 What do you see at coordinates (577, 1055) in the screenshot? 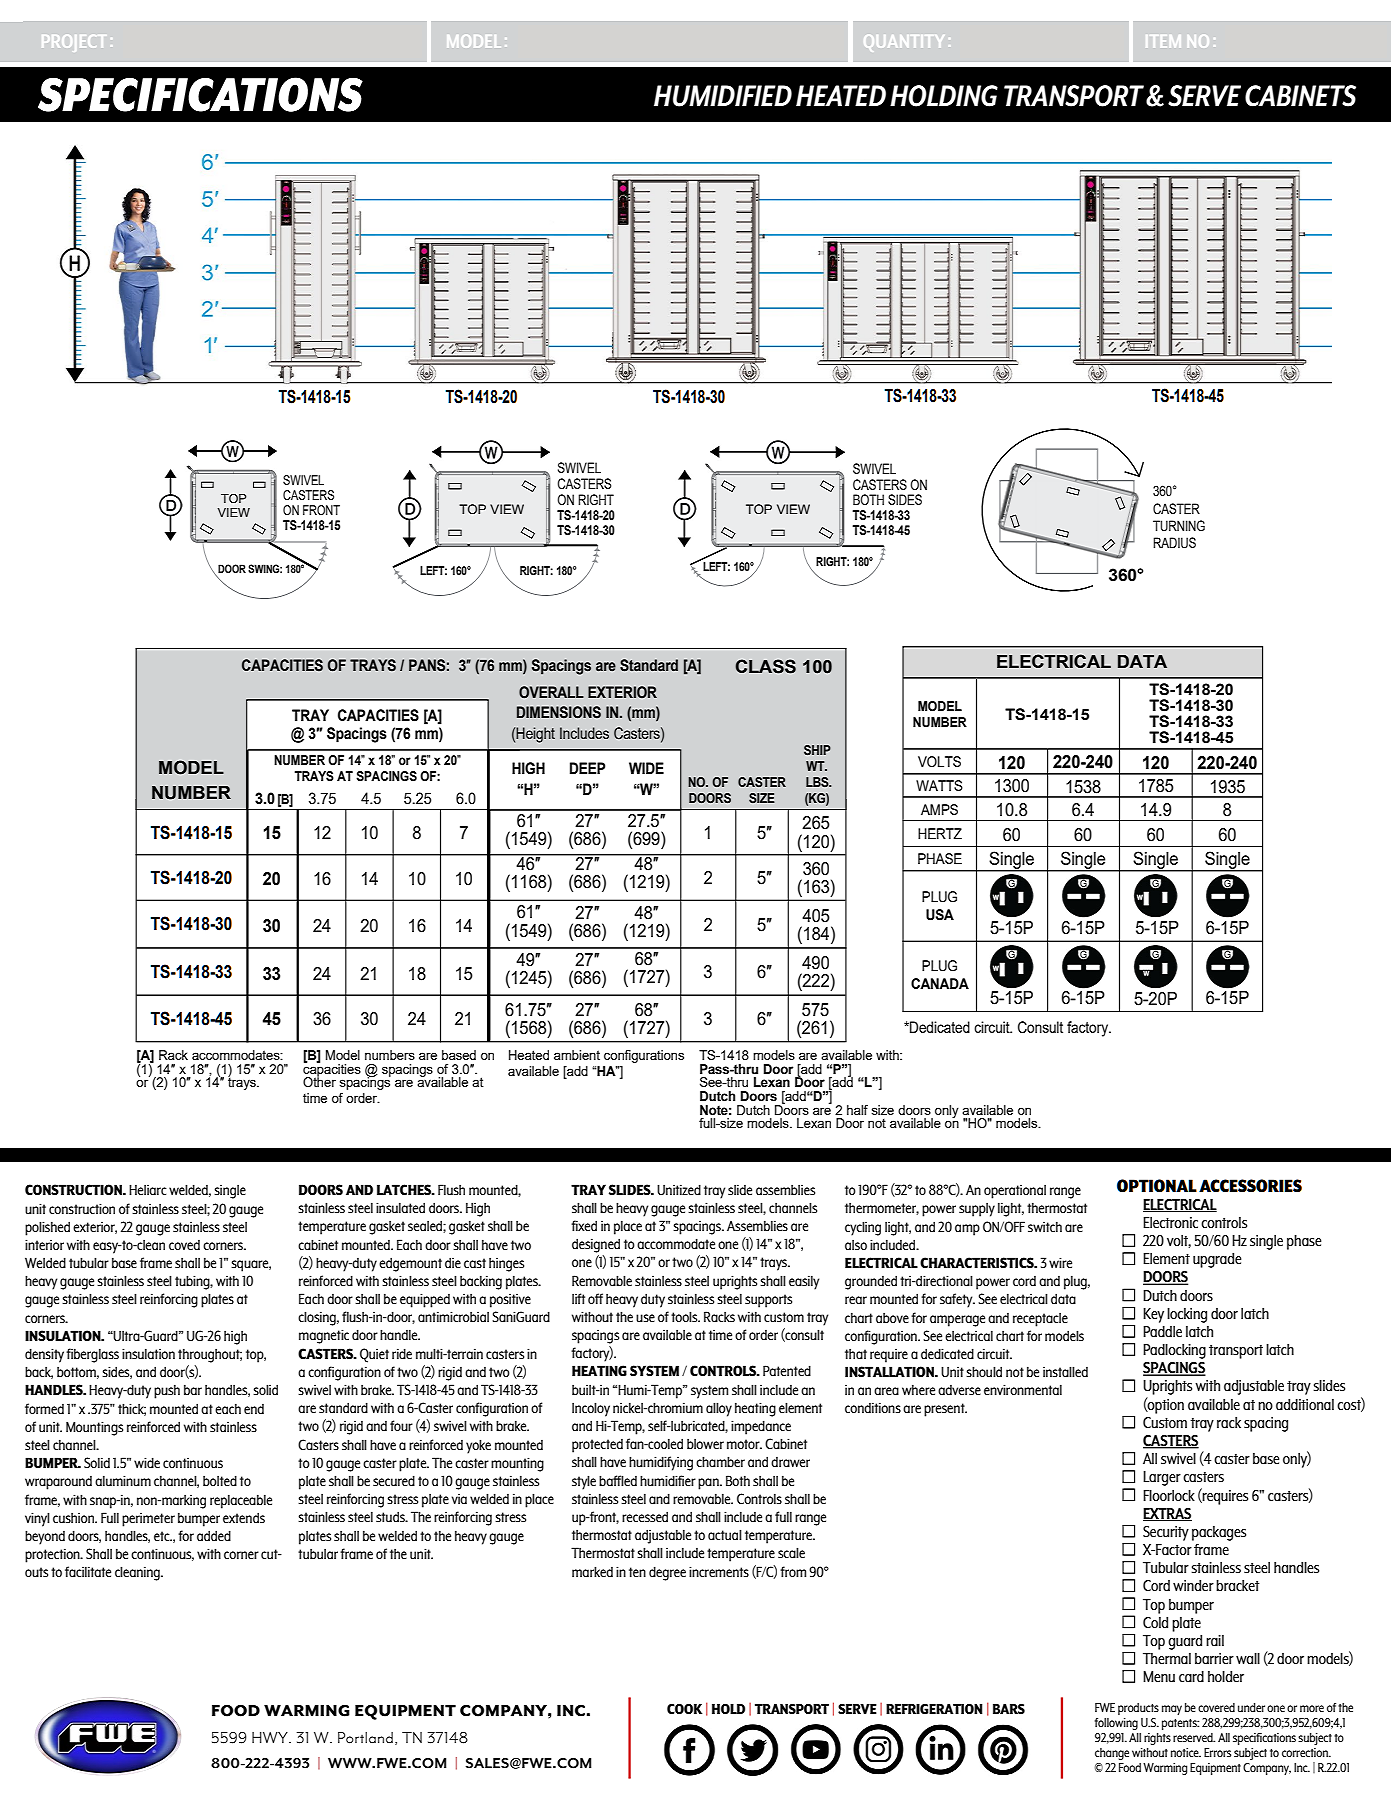
I see `ambient` at bounding box center [577, 1055].
